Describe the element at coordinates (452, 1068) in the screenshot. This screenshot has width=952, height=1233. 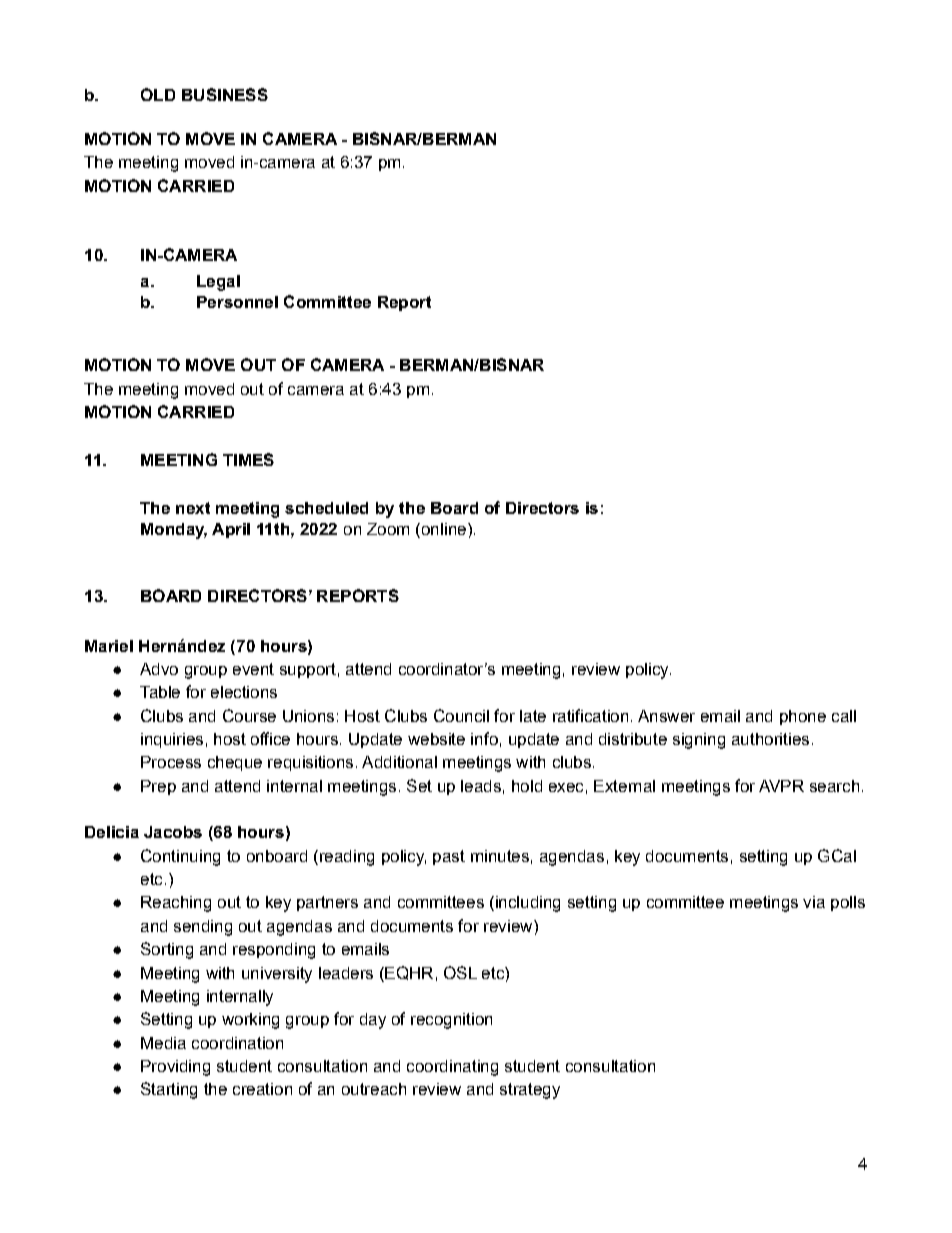
I see `coordinating` at that location.
